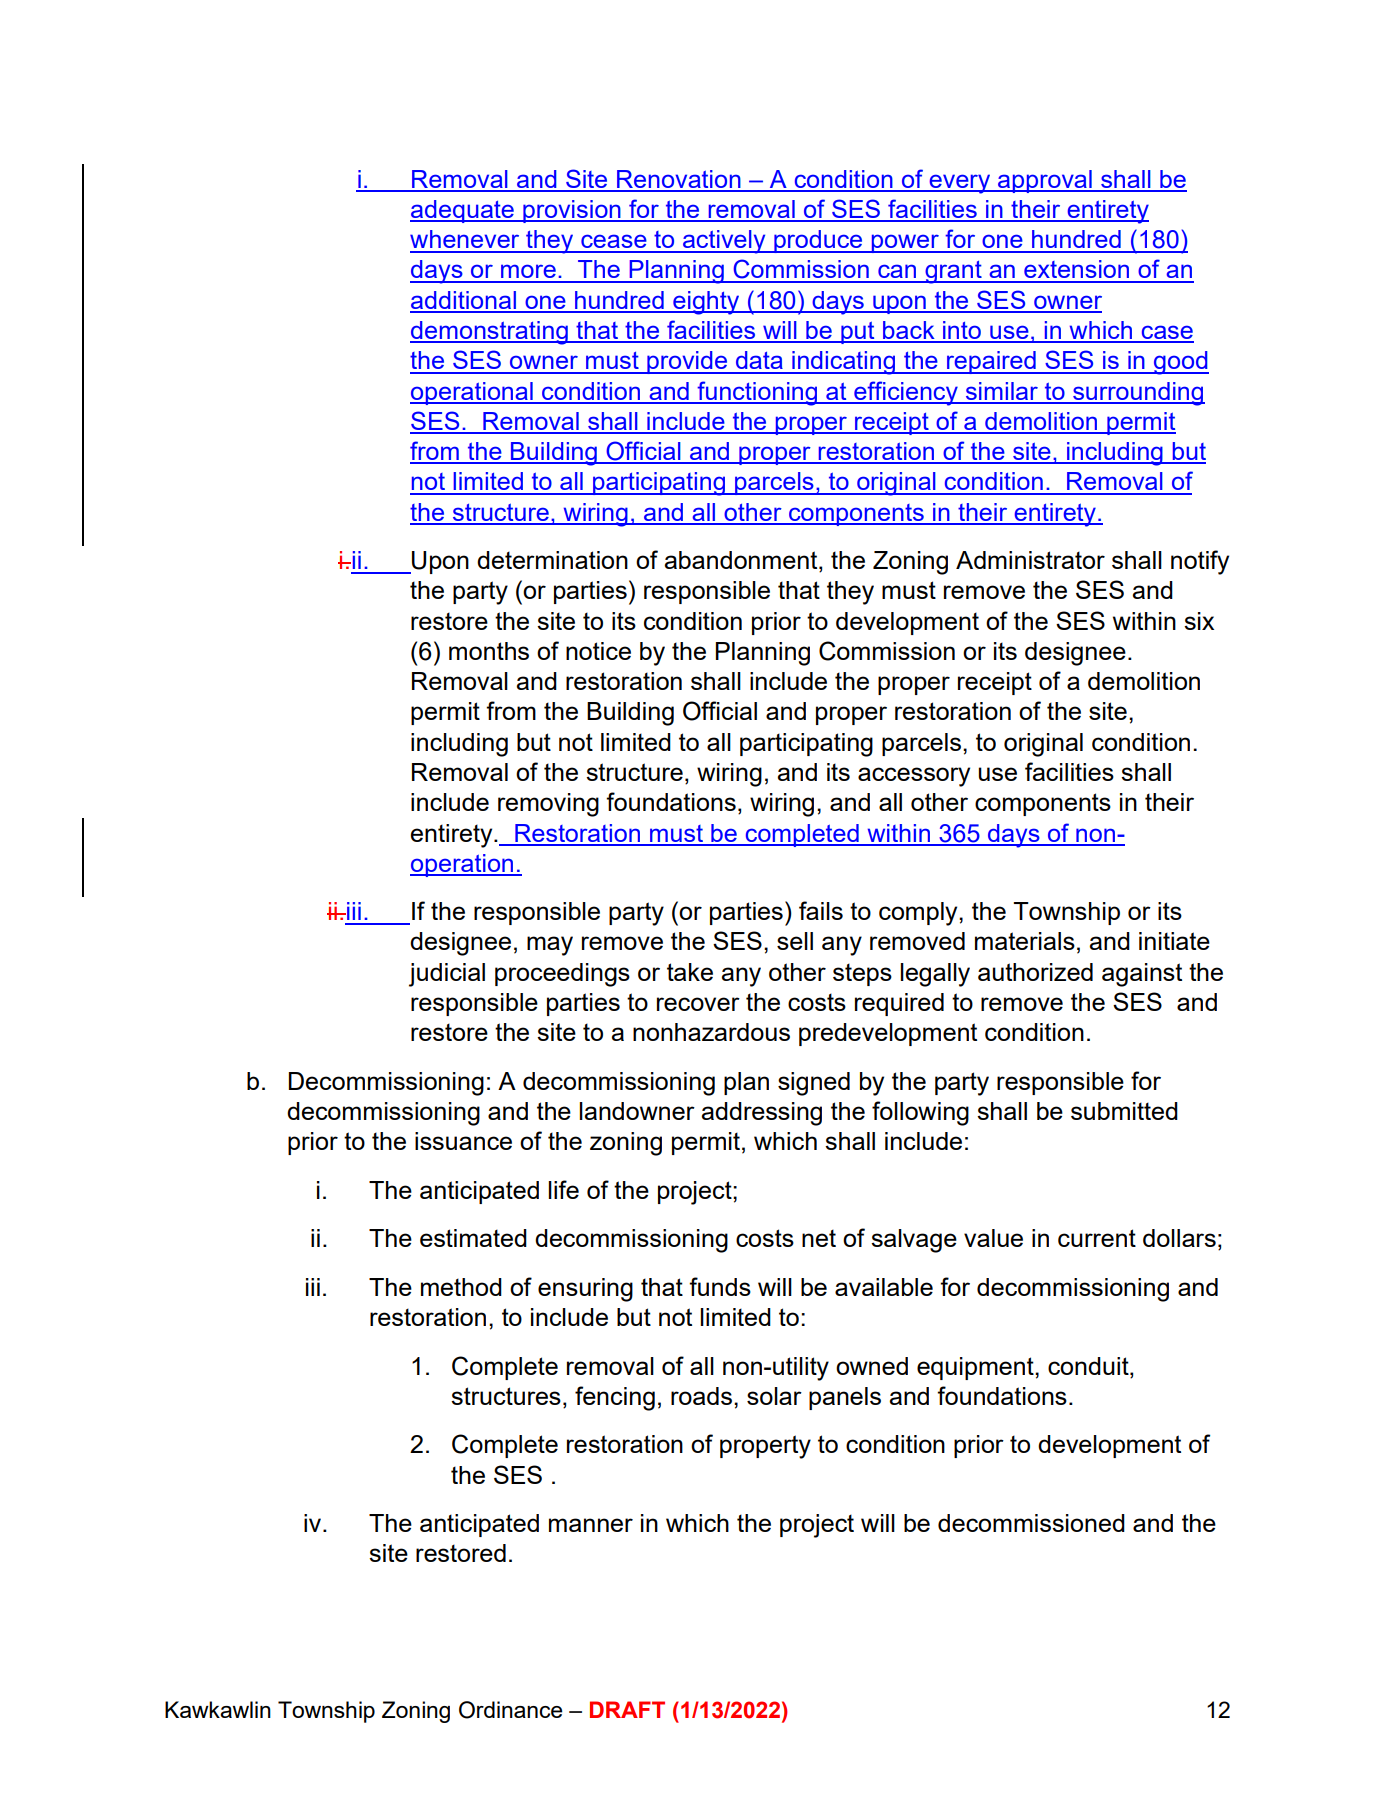 The width and height of the screenshot is (1395, 1805). Describe the element at coordinates (1045, 181) in the screenshot. I see `approval` at that location.
